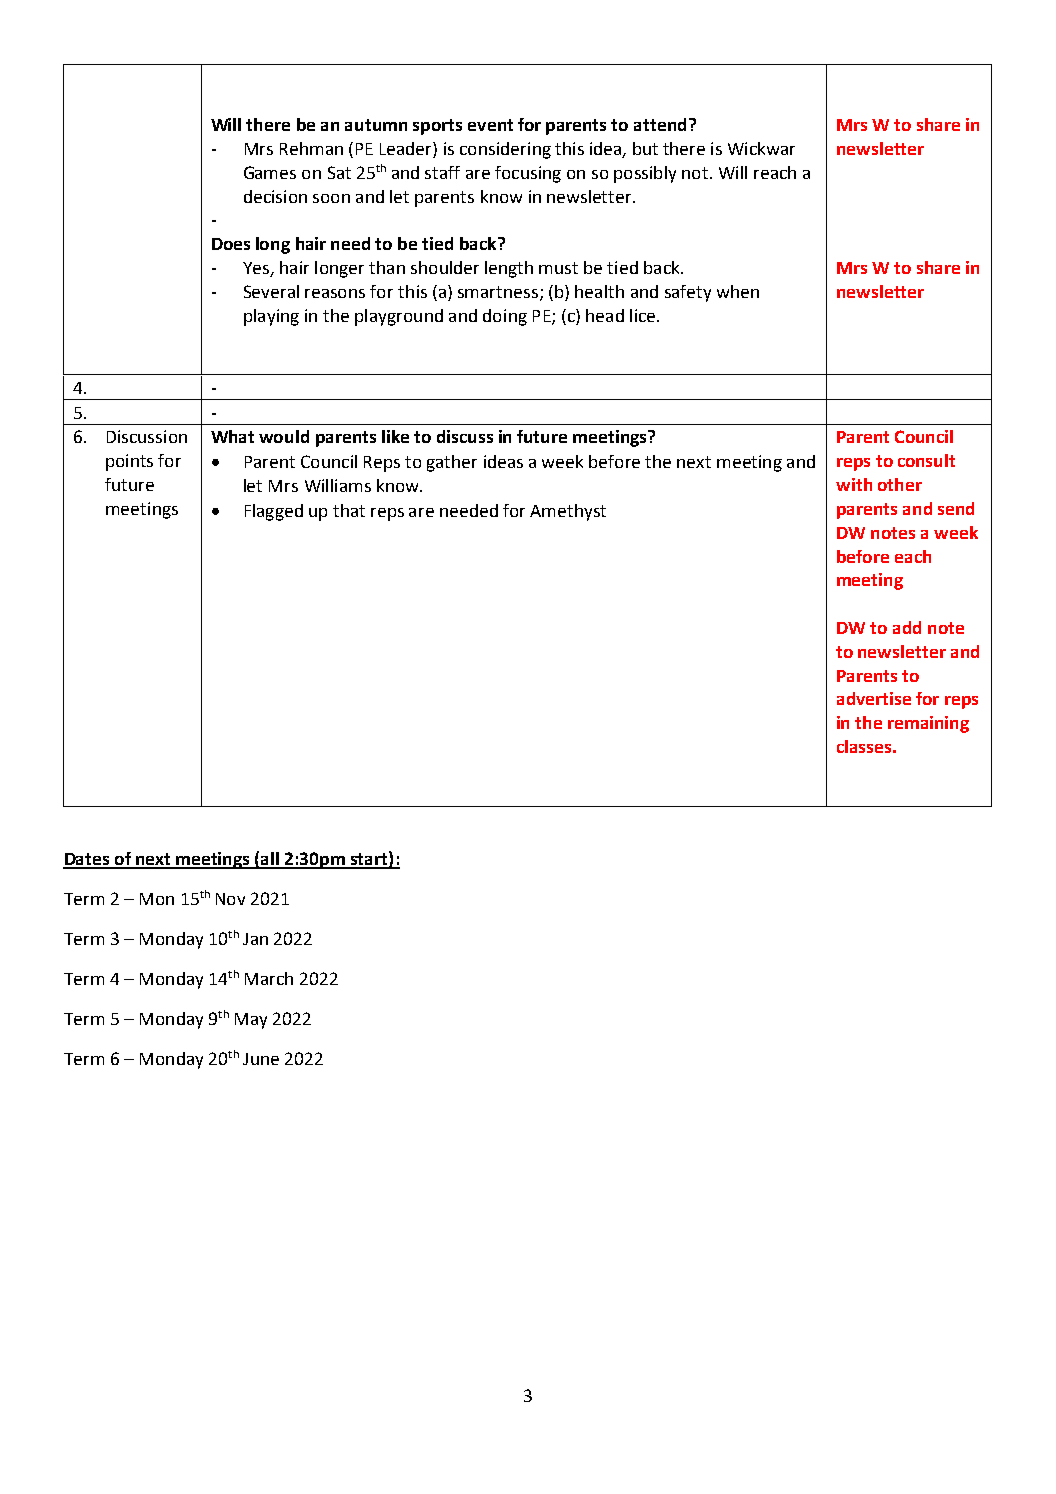 The height and width of the page is (1494, 1056). I want to click on playing, so click(271, 317).
